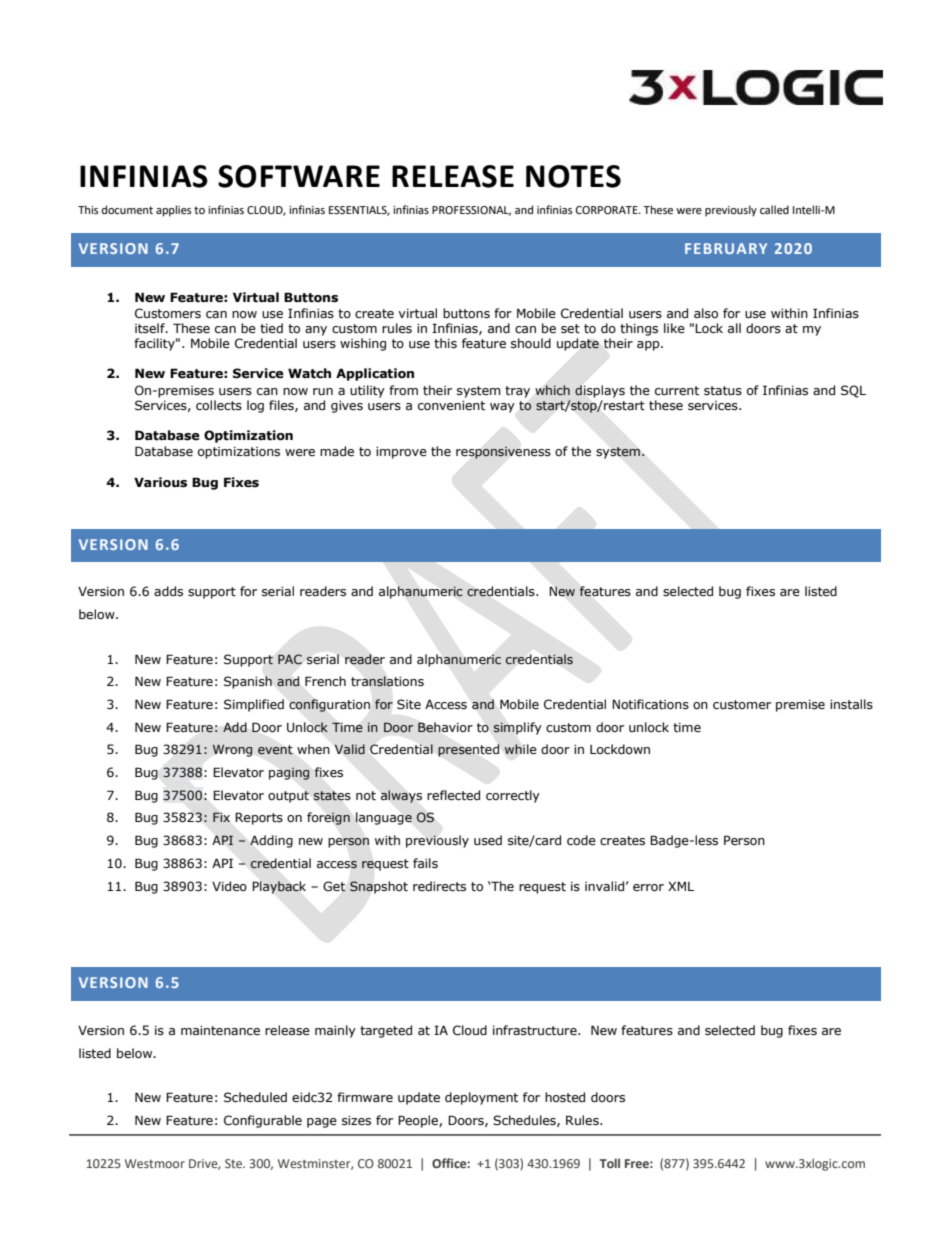 This page has height=1233, width=952. What do you see at coordinates (263, 1121) in the page?
I see `Configurable` at bounding box center [263, 1121].
